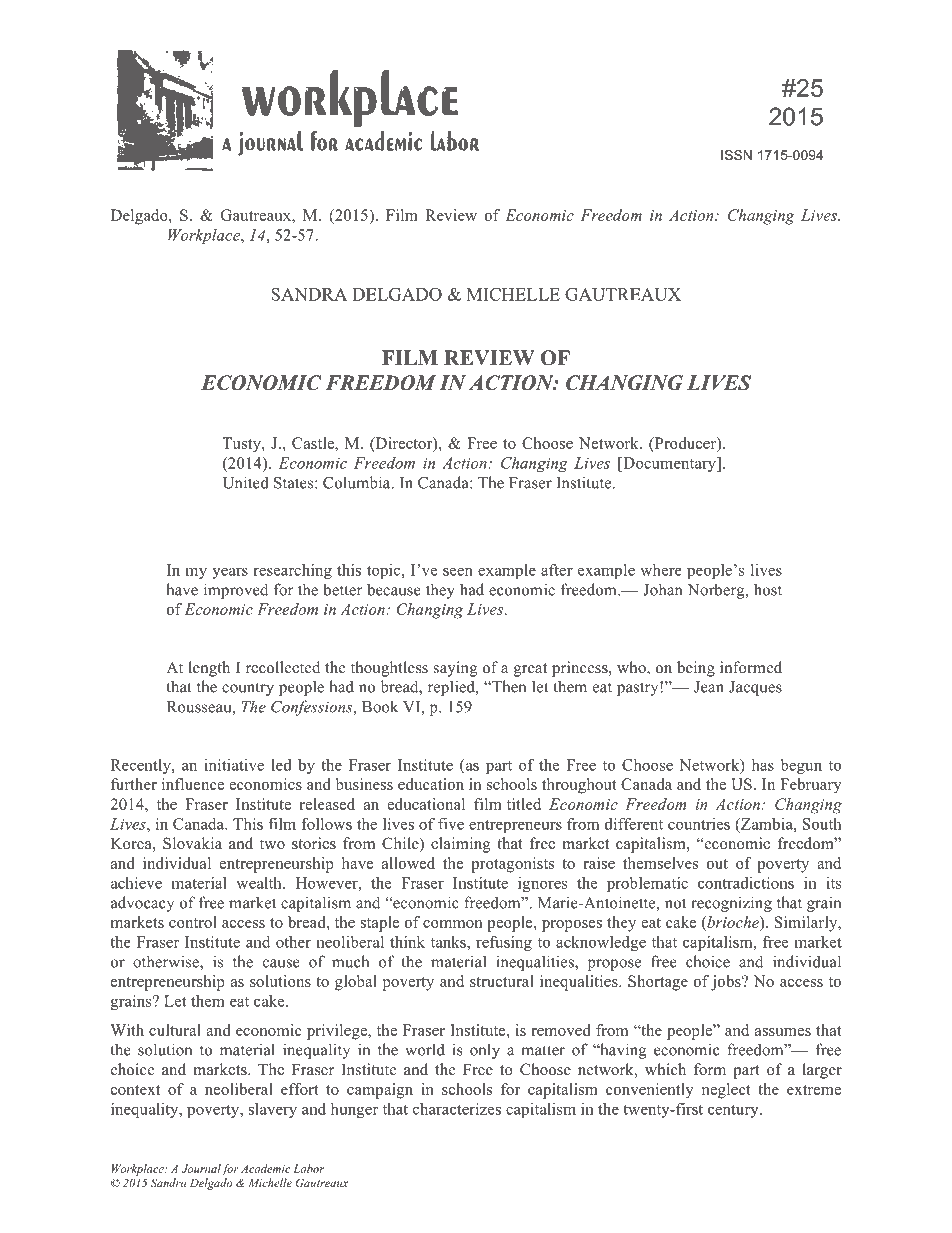 Image resolution: width=952 pixels, height=1233 pixels. I want to click on ISSN, so click(736, 155).
